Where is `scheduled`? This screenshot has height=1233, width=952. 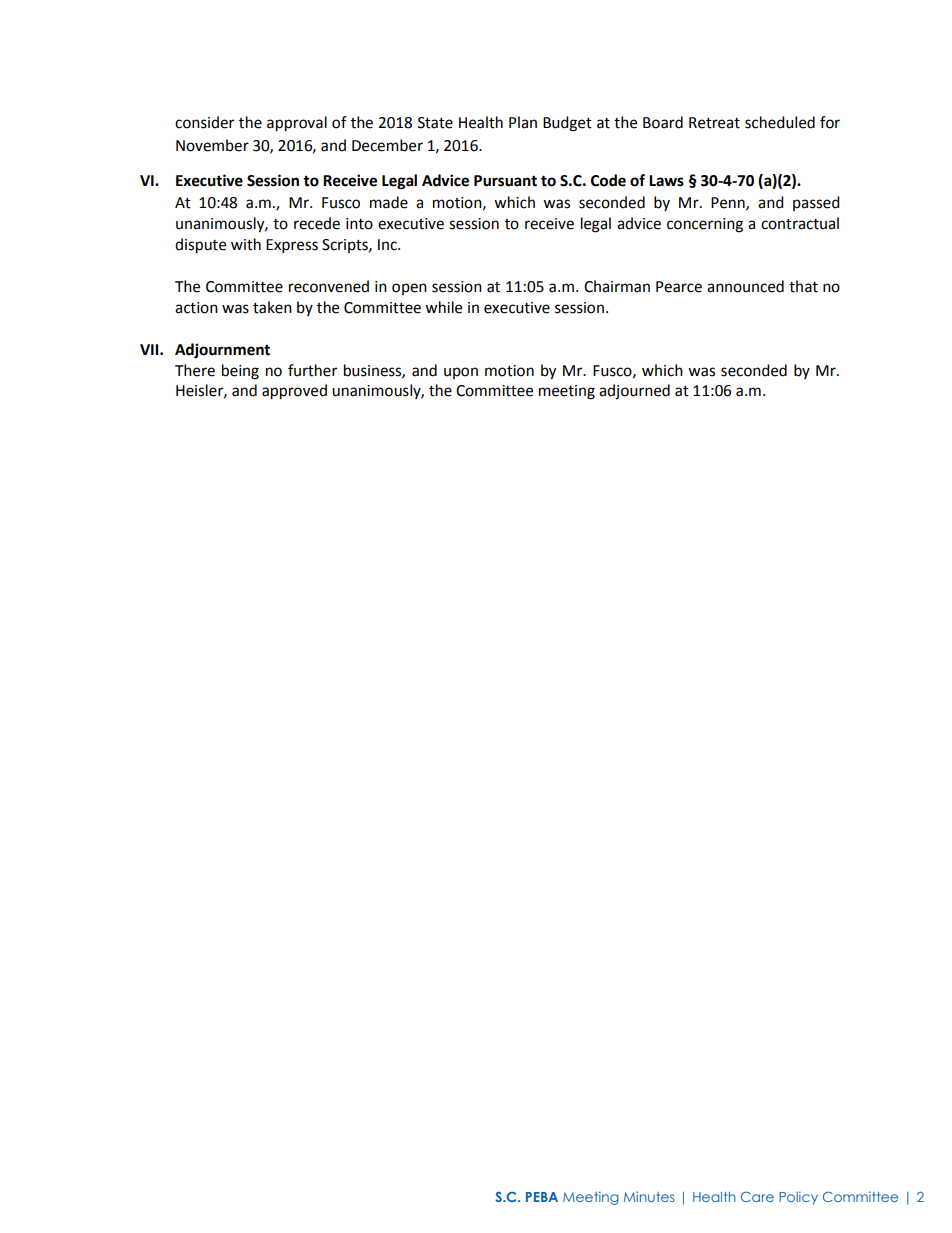 scheduled is located at coordinates (780, 122).
